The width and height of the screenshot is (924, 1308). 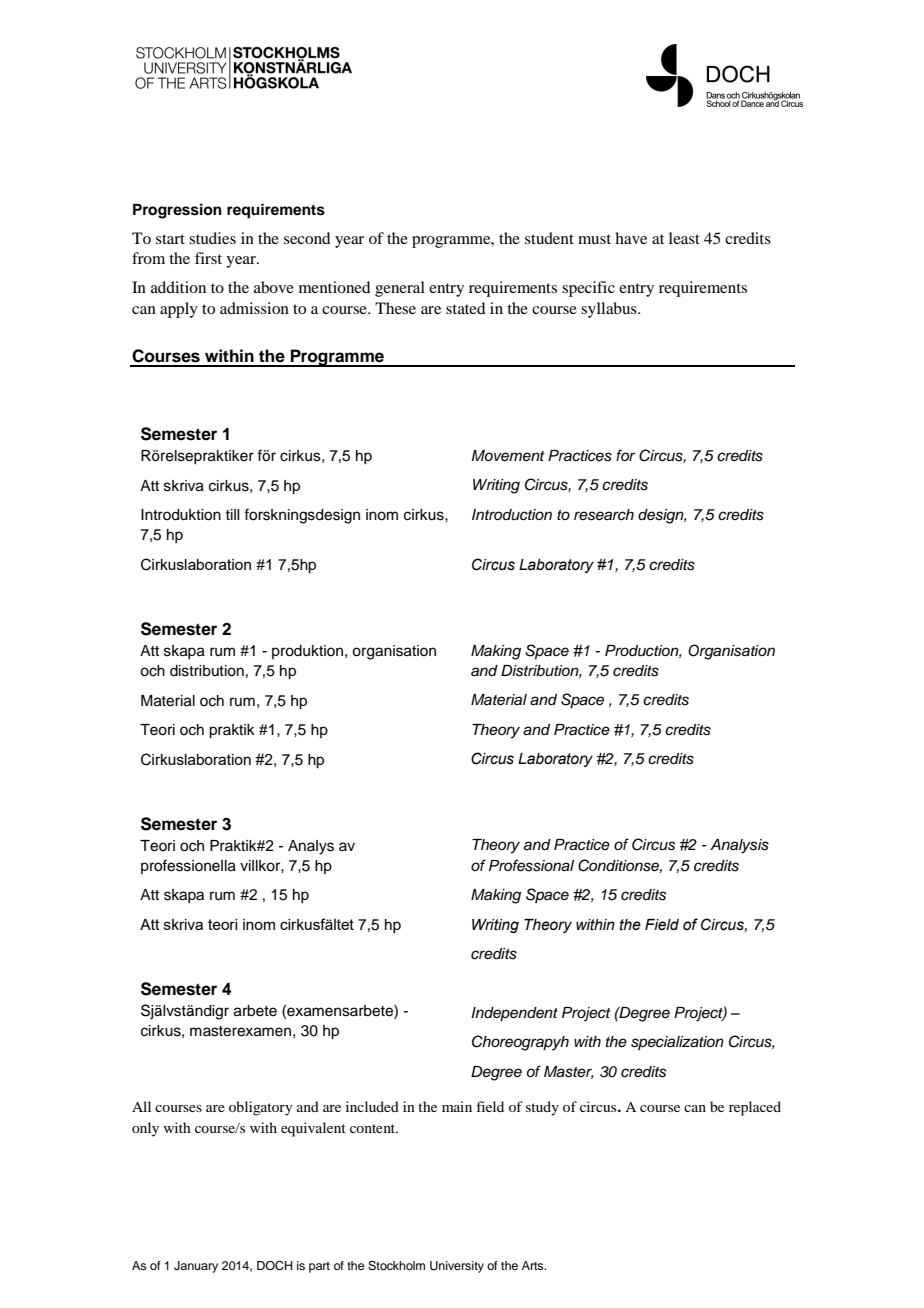 I want to click on specialization, so click(x=677, y=1043).
